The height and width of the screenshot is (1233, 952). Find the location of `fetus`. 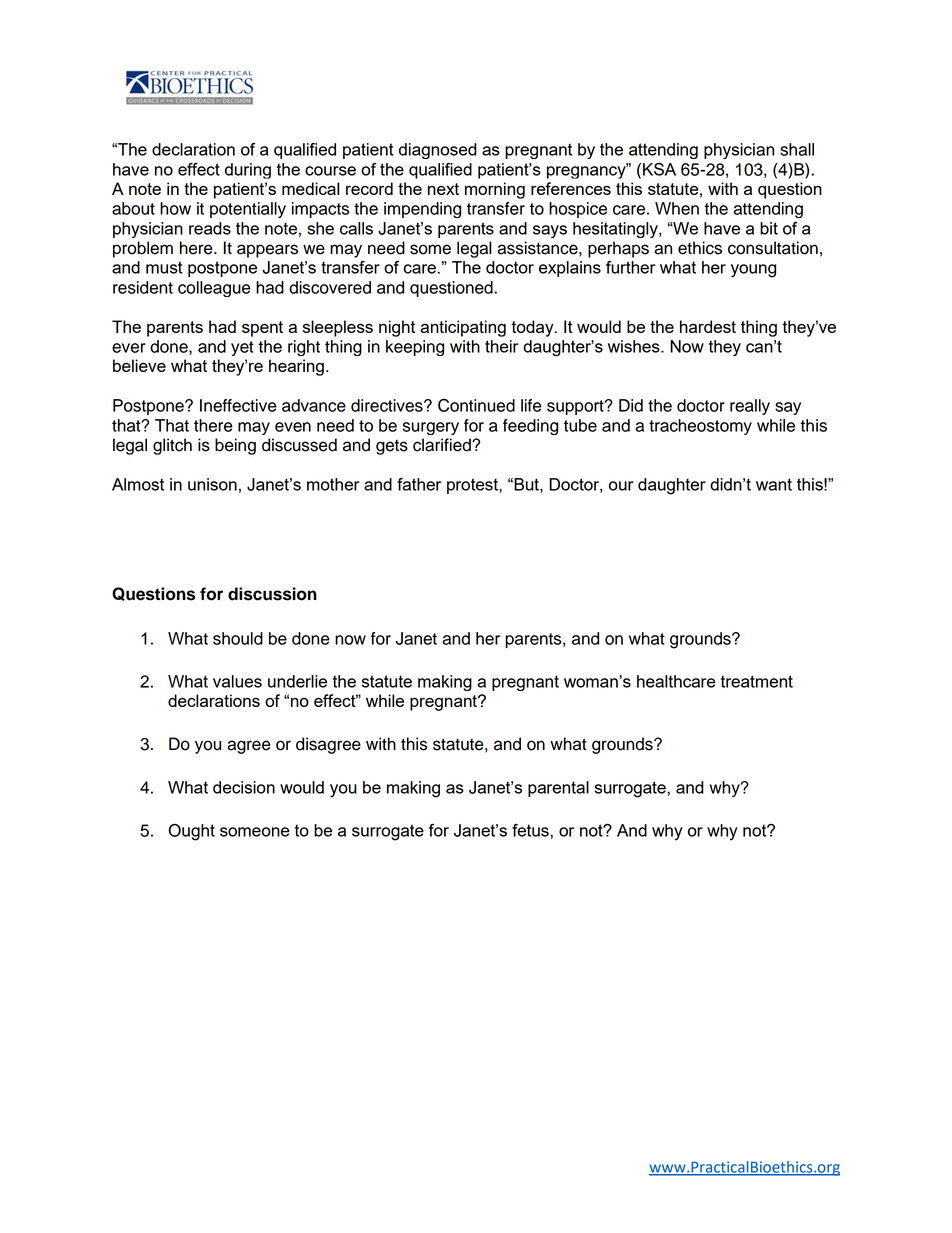

fetus is located at coordinates (531, 830).
